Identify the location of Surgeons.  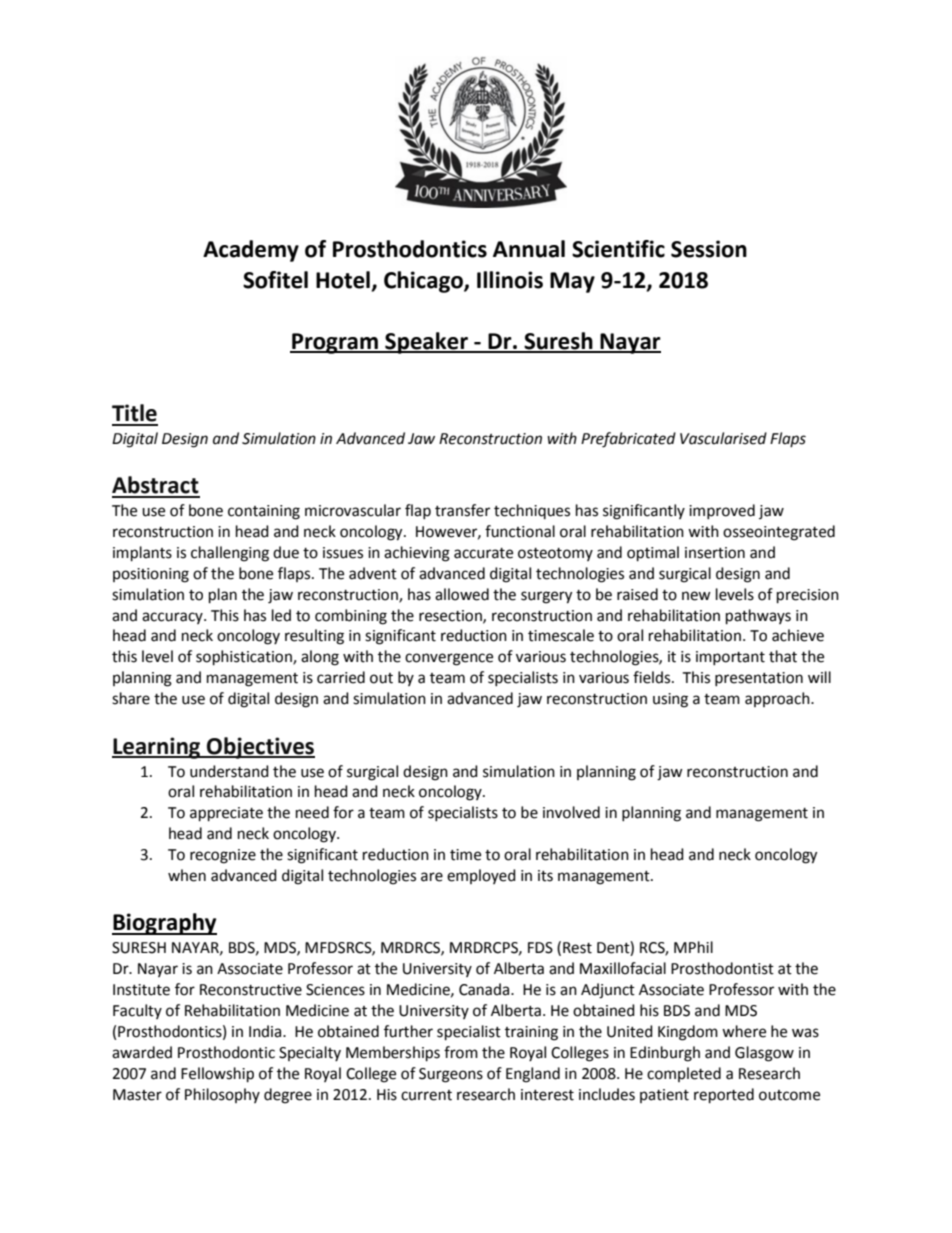
(451, 1075).
